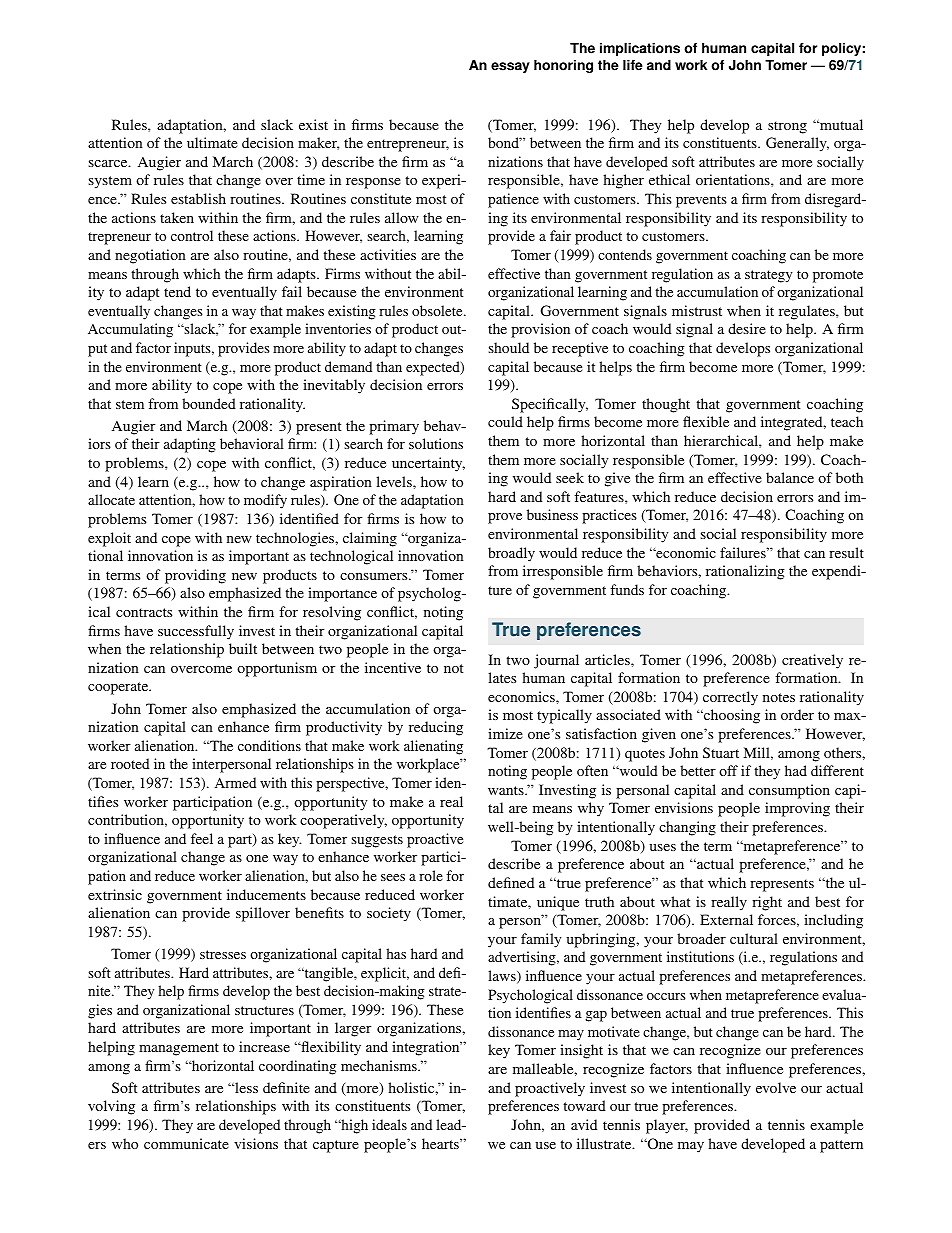  Describe the element at coordinates (510, 67) in the screenshot. I see `essay` at that location.
